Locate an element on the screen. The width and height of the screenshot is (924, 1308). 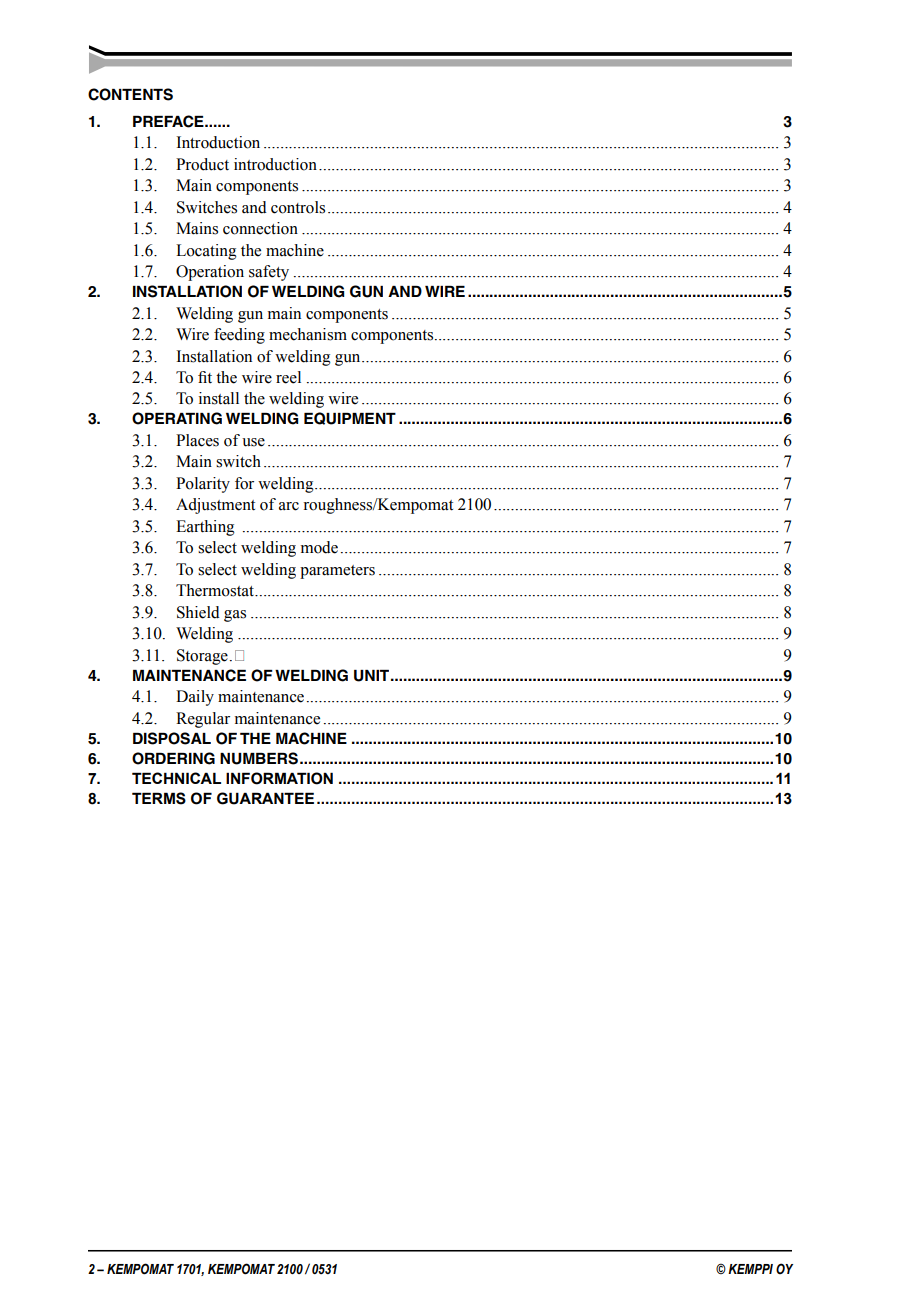
parameters is located at coordinates (337, 572).
